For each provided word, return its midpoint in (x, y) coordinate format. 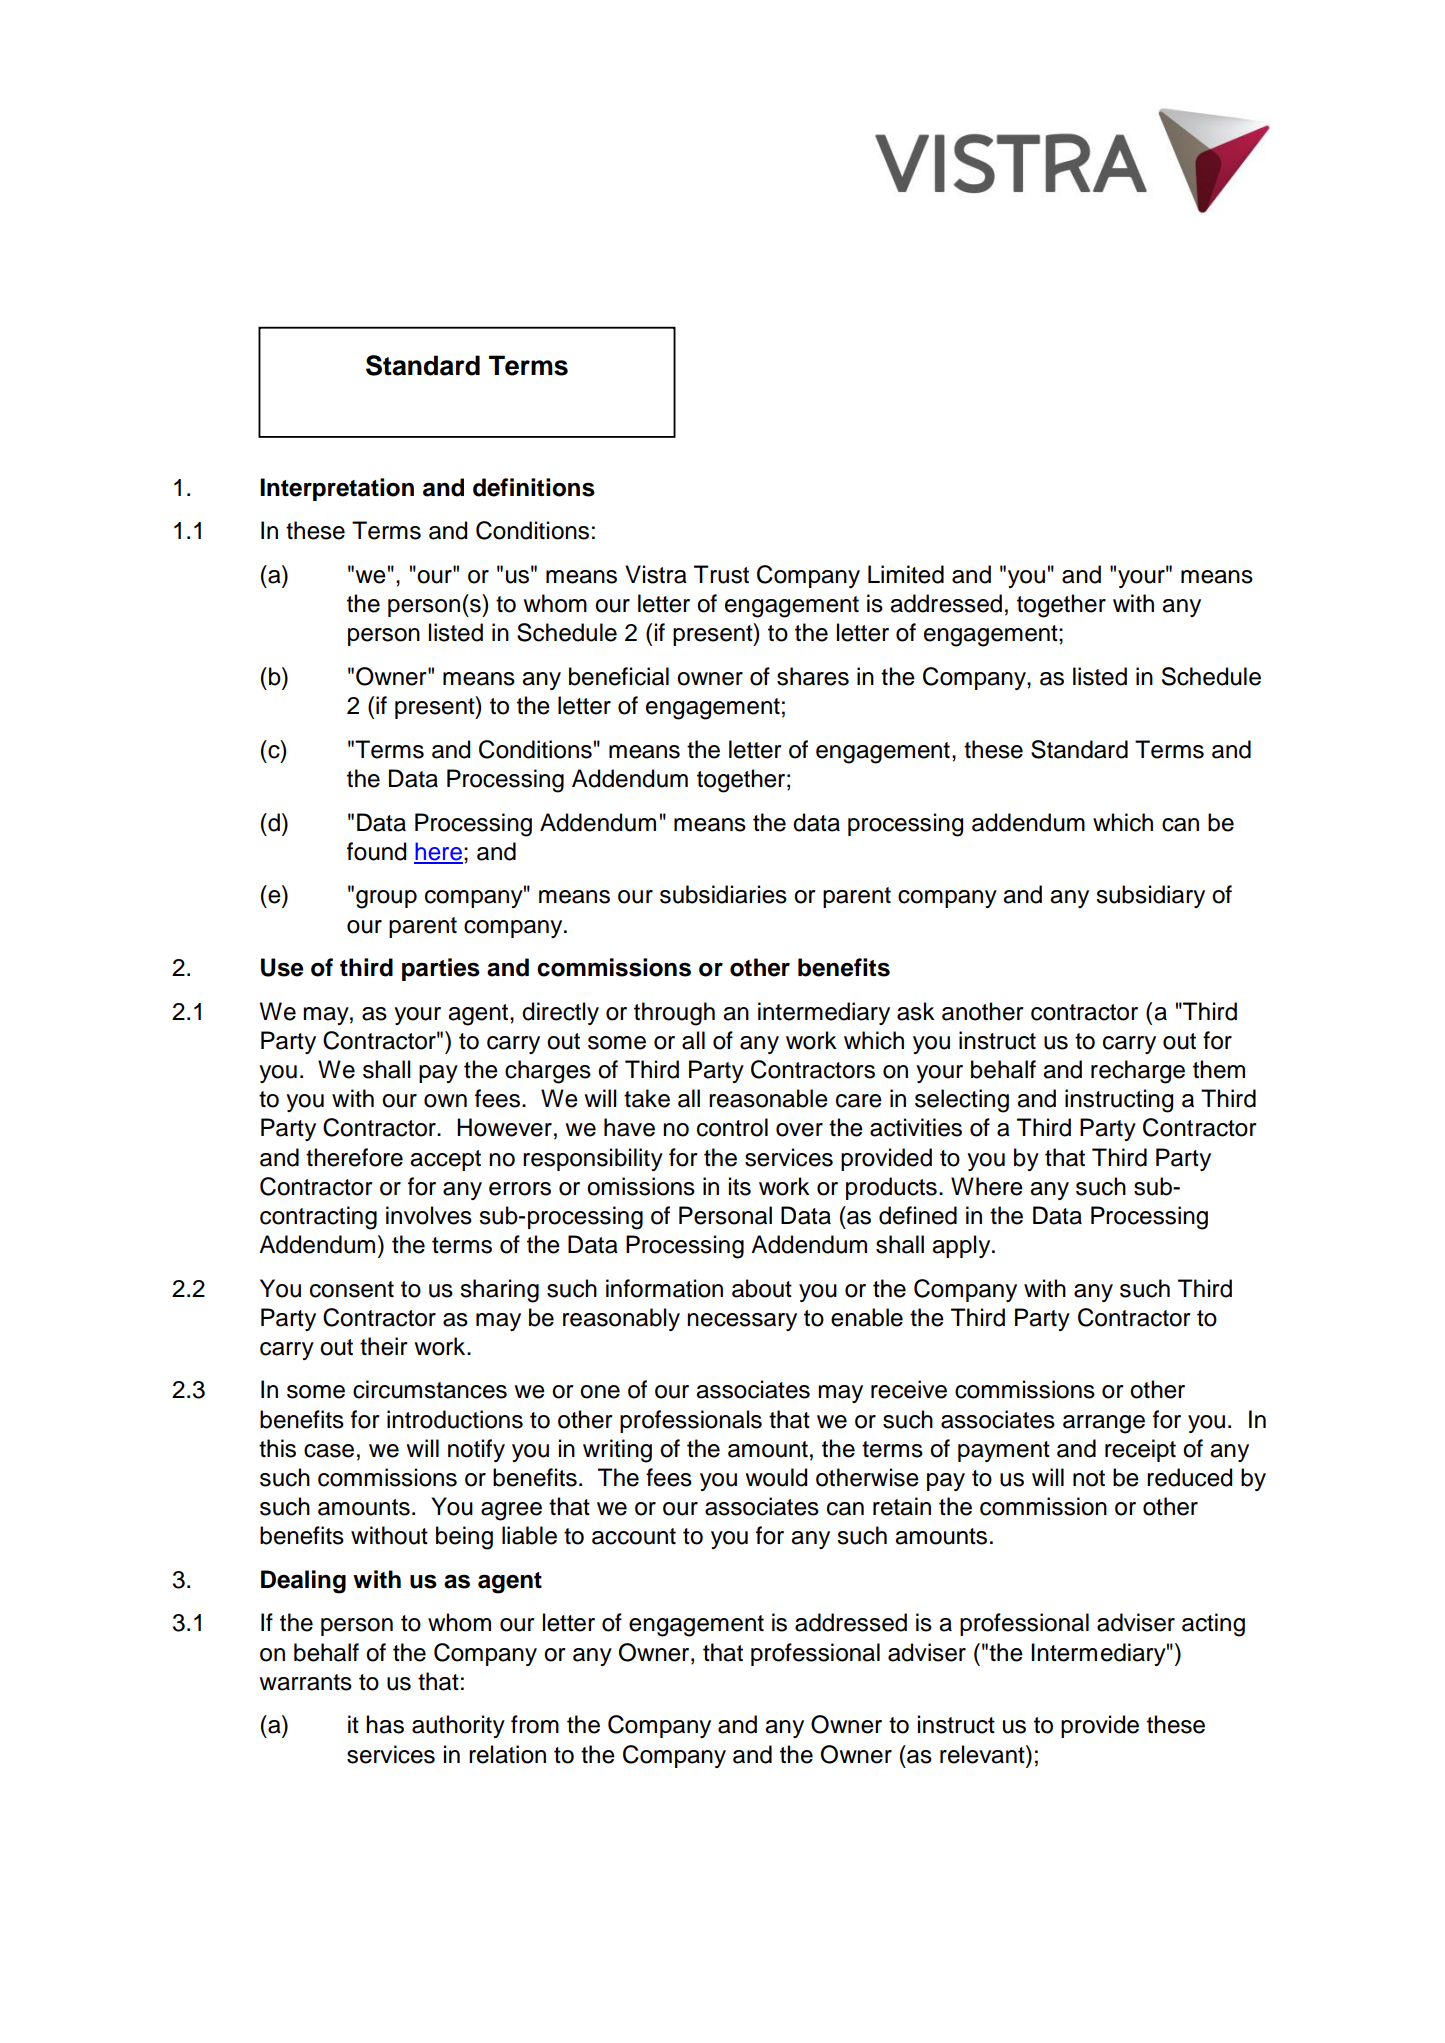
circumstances (430, 1389)
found (376, 851)
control (732, 1127)
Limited (906, 574)
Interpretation (337, 489)
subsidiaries (723, 894)
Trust (721, 574)
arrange (1104, 1424)
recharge (1138, 1072)
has (385, 1724)
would (776, 1477)
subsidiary (1150, 896)
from (535, 1724)
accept (445, 1160)
